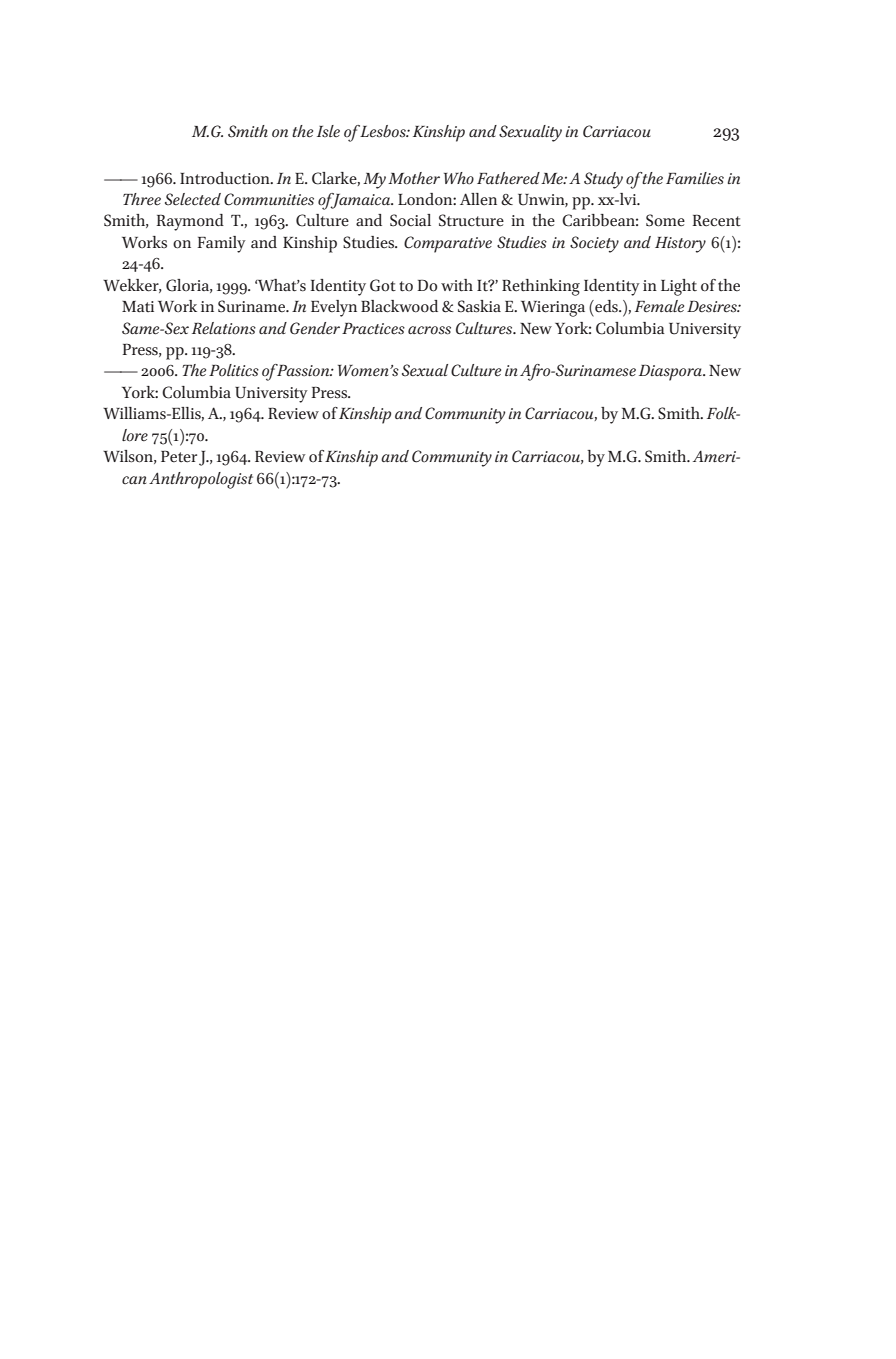  Describe the element at coordinates (328, 131) in the screenshot. I see `Isle` at that location.
